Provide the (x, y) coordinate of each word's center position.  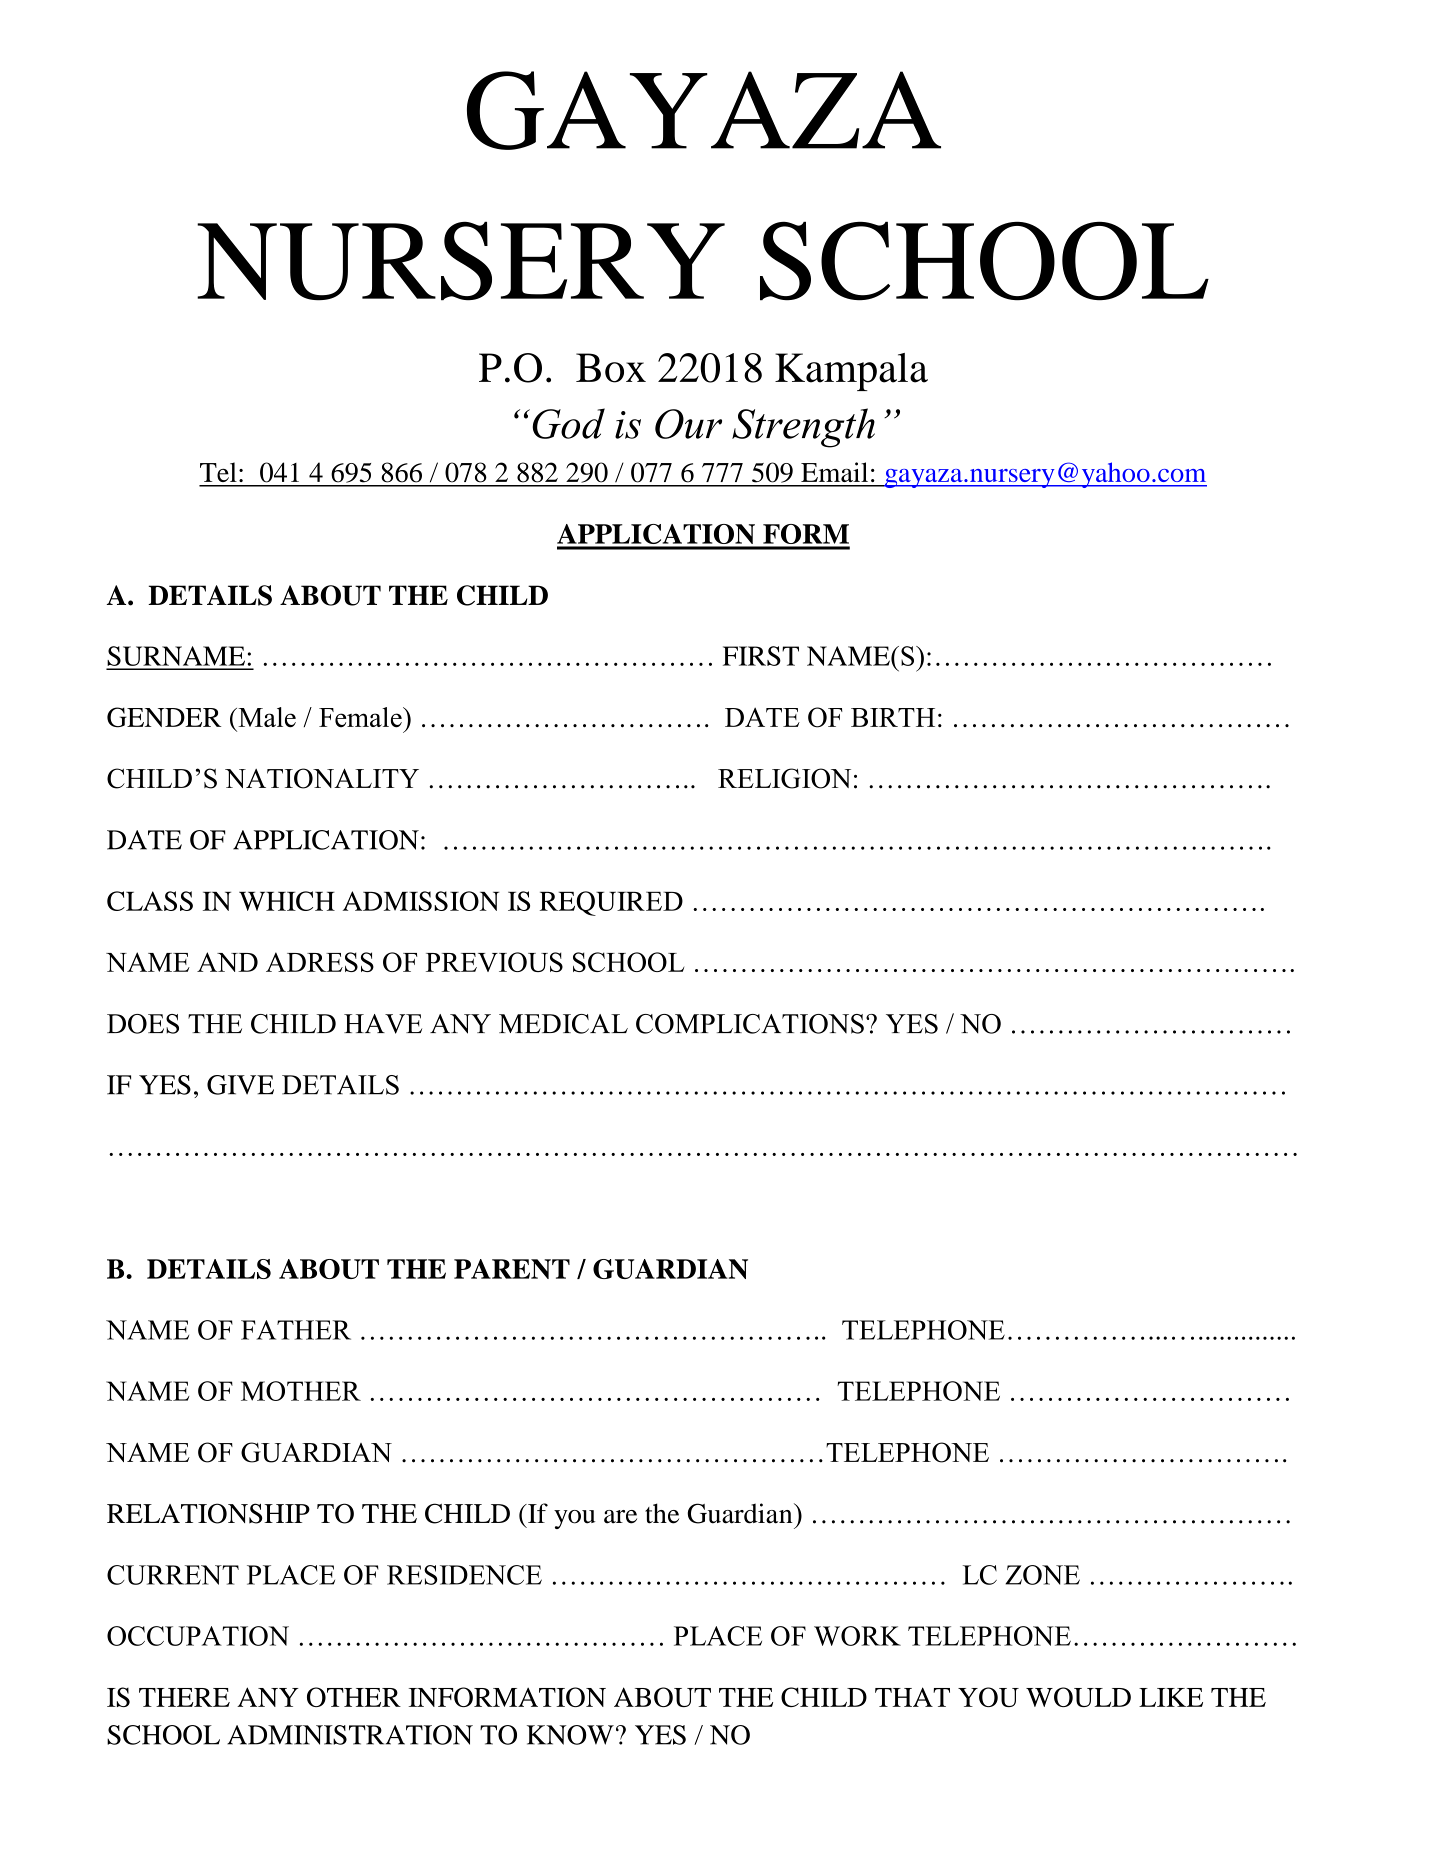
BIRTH (893, 717)
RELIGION (784, 778)
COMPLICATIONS (750, 1024)
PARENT (512, 1269)
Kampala (851, 372)
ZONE (1042, 1575)
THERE (184, 1697)
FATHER (296, 1330)
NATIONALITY (322, 778)
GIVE (240, 1085)
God (568, 423)
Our (688, 424)
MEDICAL (563, 1024)
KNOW (570, 1735)
